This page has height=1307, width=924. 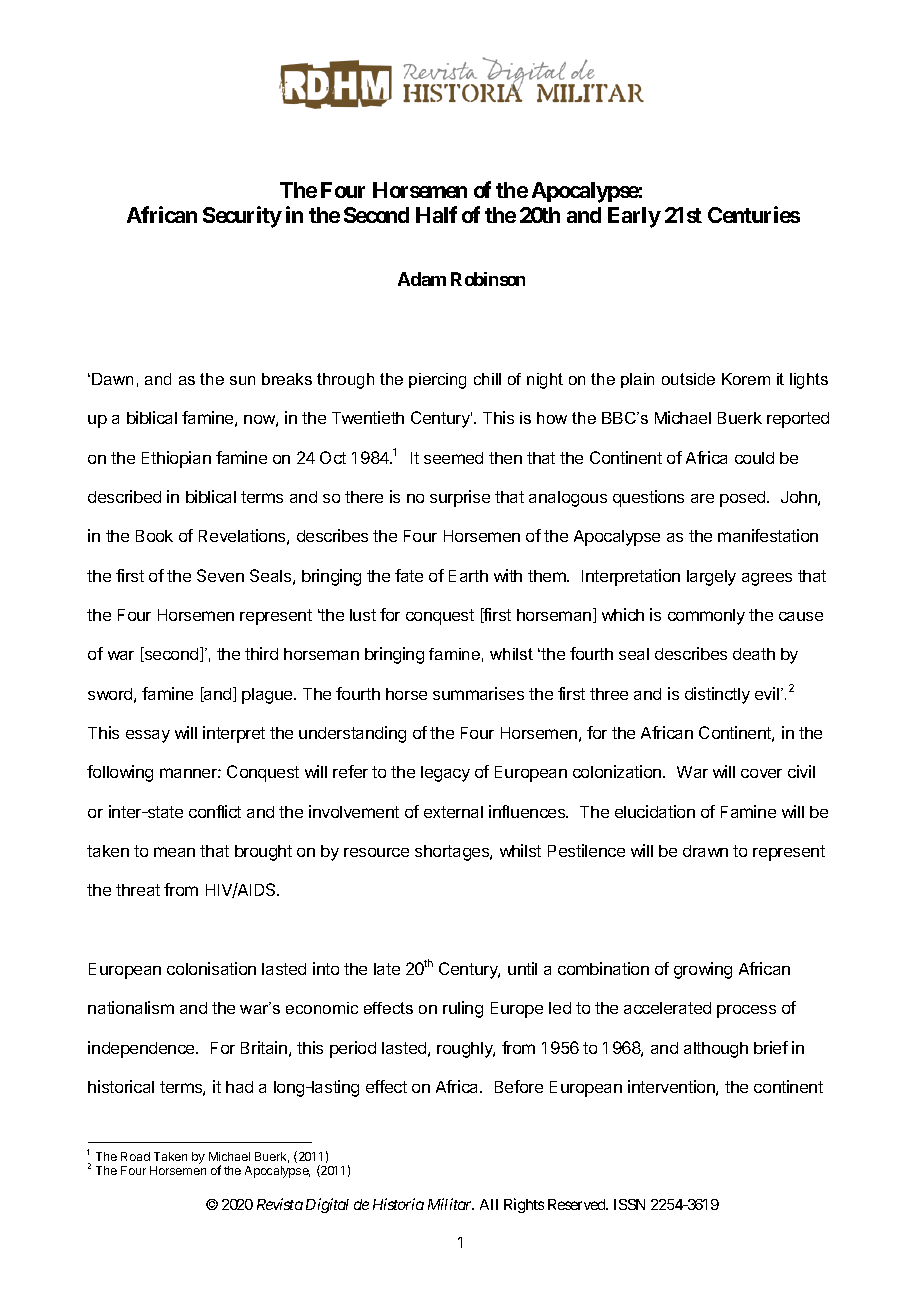 I want to click on Earth, so click(x=468, y=576).
